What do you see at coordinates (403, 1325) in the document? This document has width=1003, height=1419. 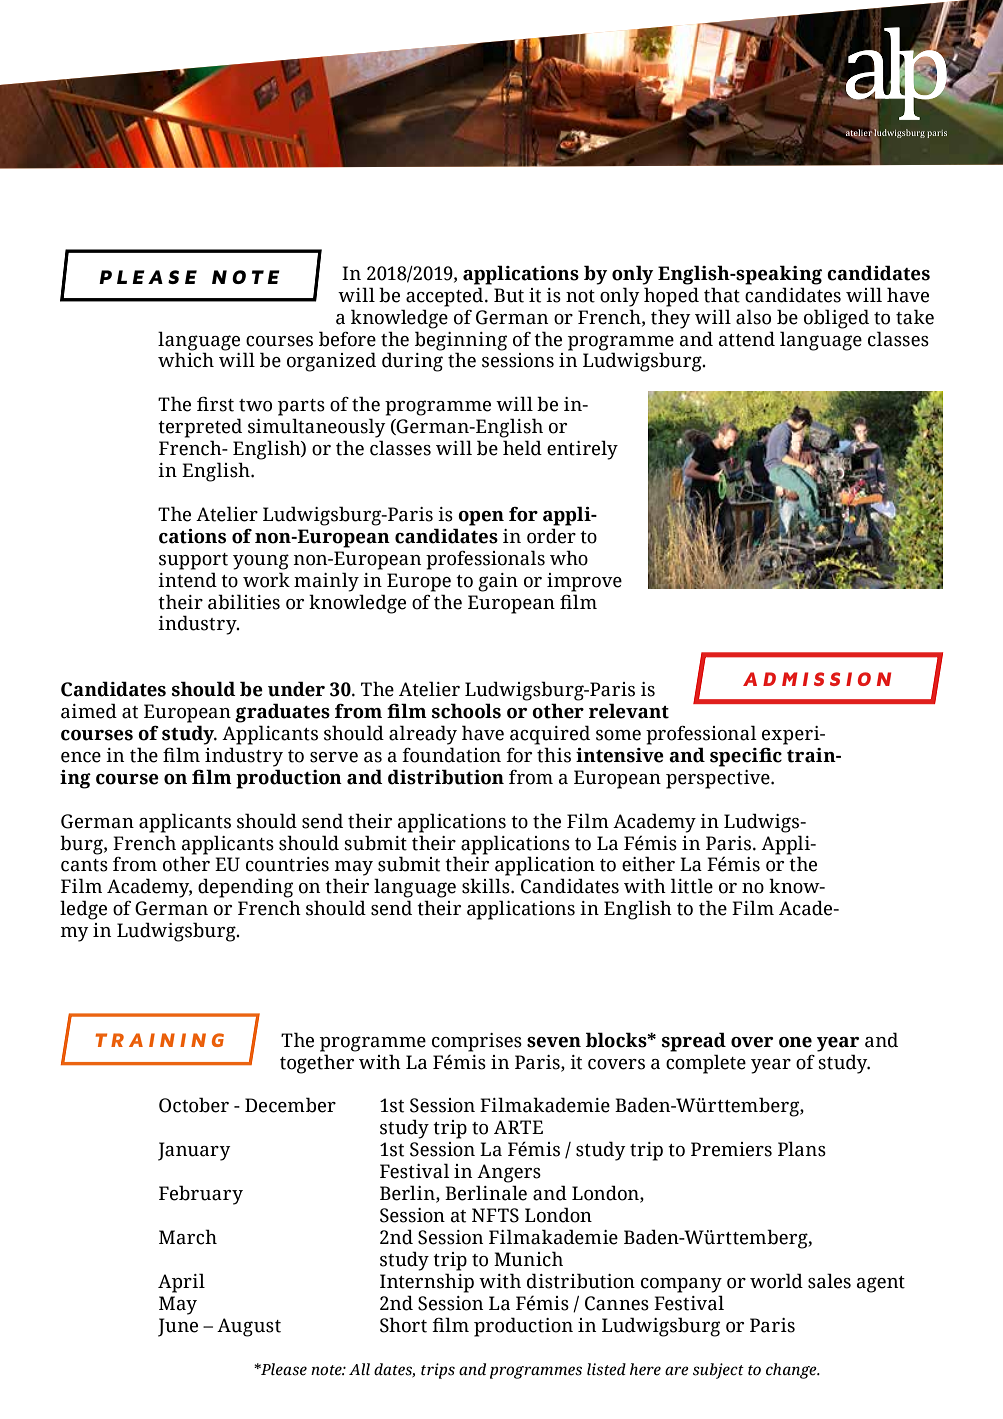 I see `Short` at bounding box center [403, 1325].
